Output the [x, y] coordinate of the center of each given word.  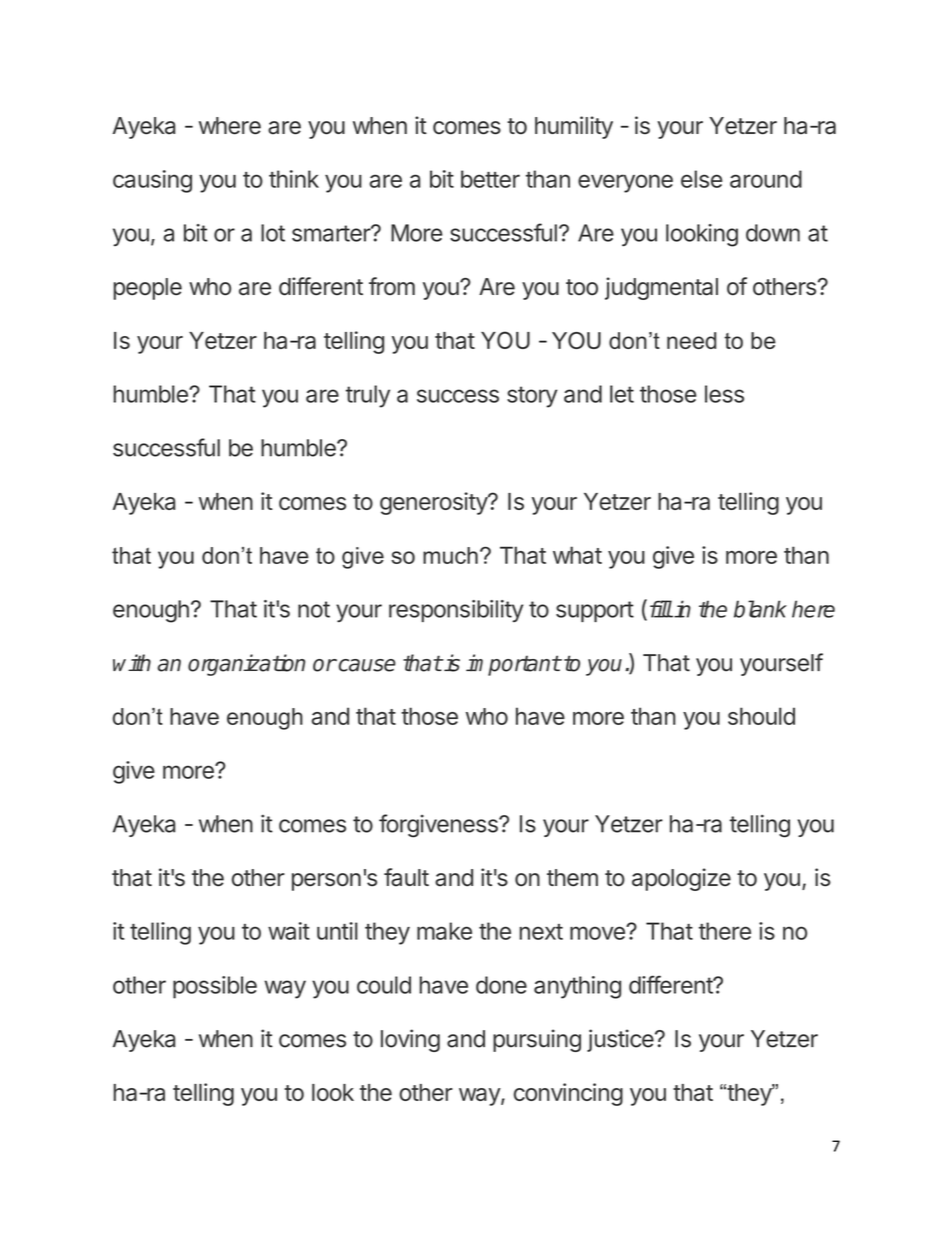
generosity [434, 503]
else [701, 179]
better [490, 179]
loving [410, 1040]
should [761, 716]
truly [368, 396]
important [513, 665]
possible [215, 987]
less [724, 394]
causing [152, 181]
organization [246, 665]
